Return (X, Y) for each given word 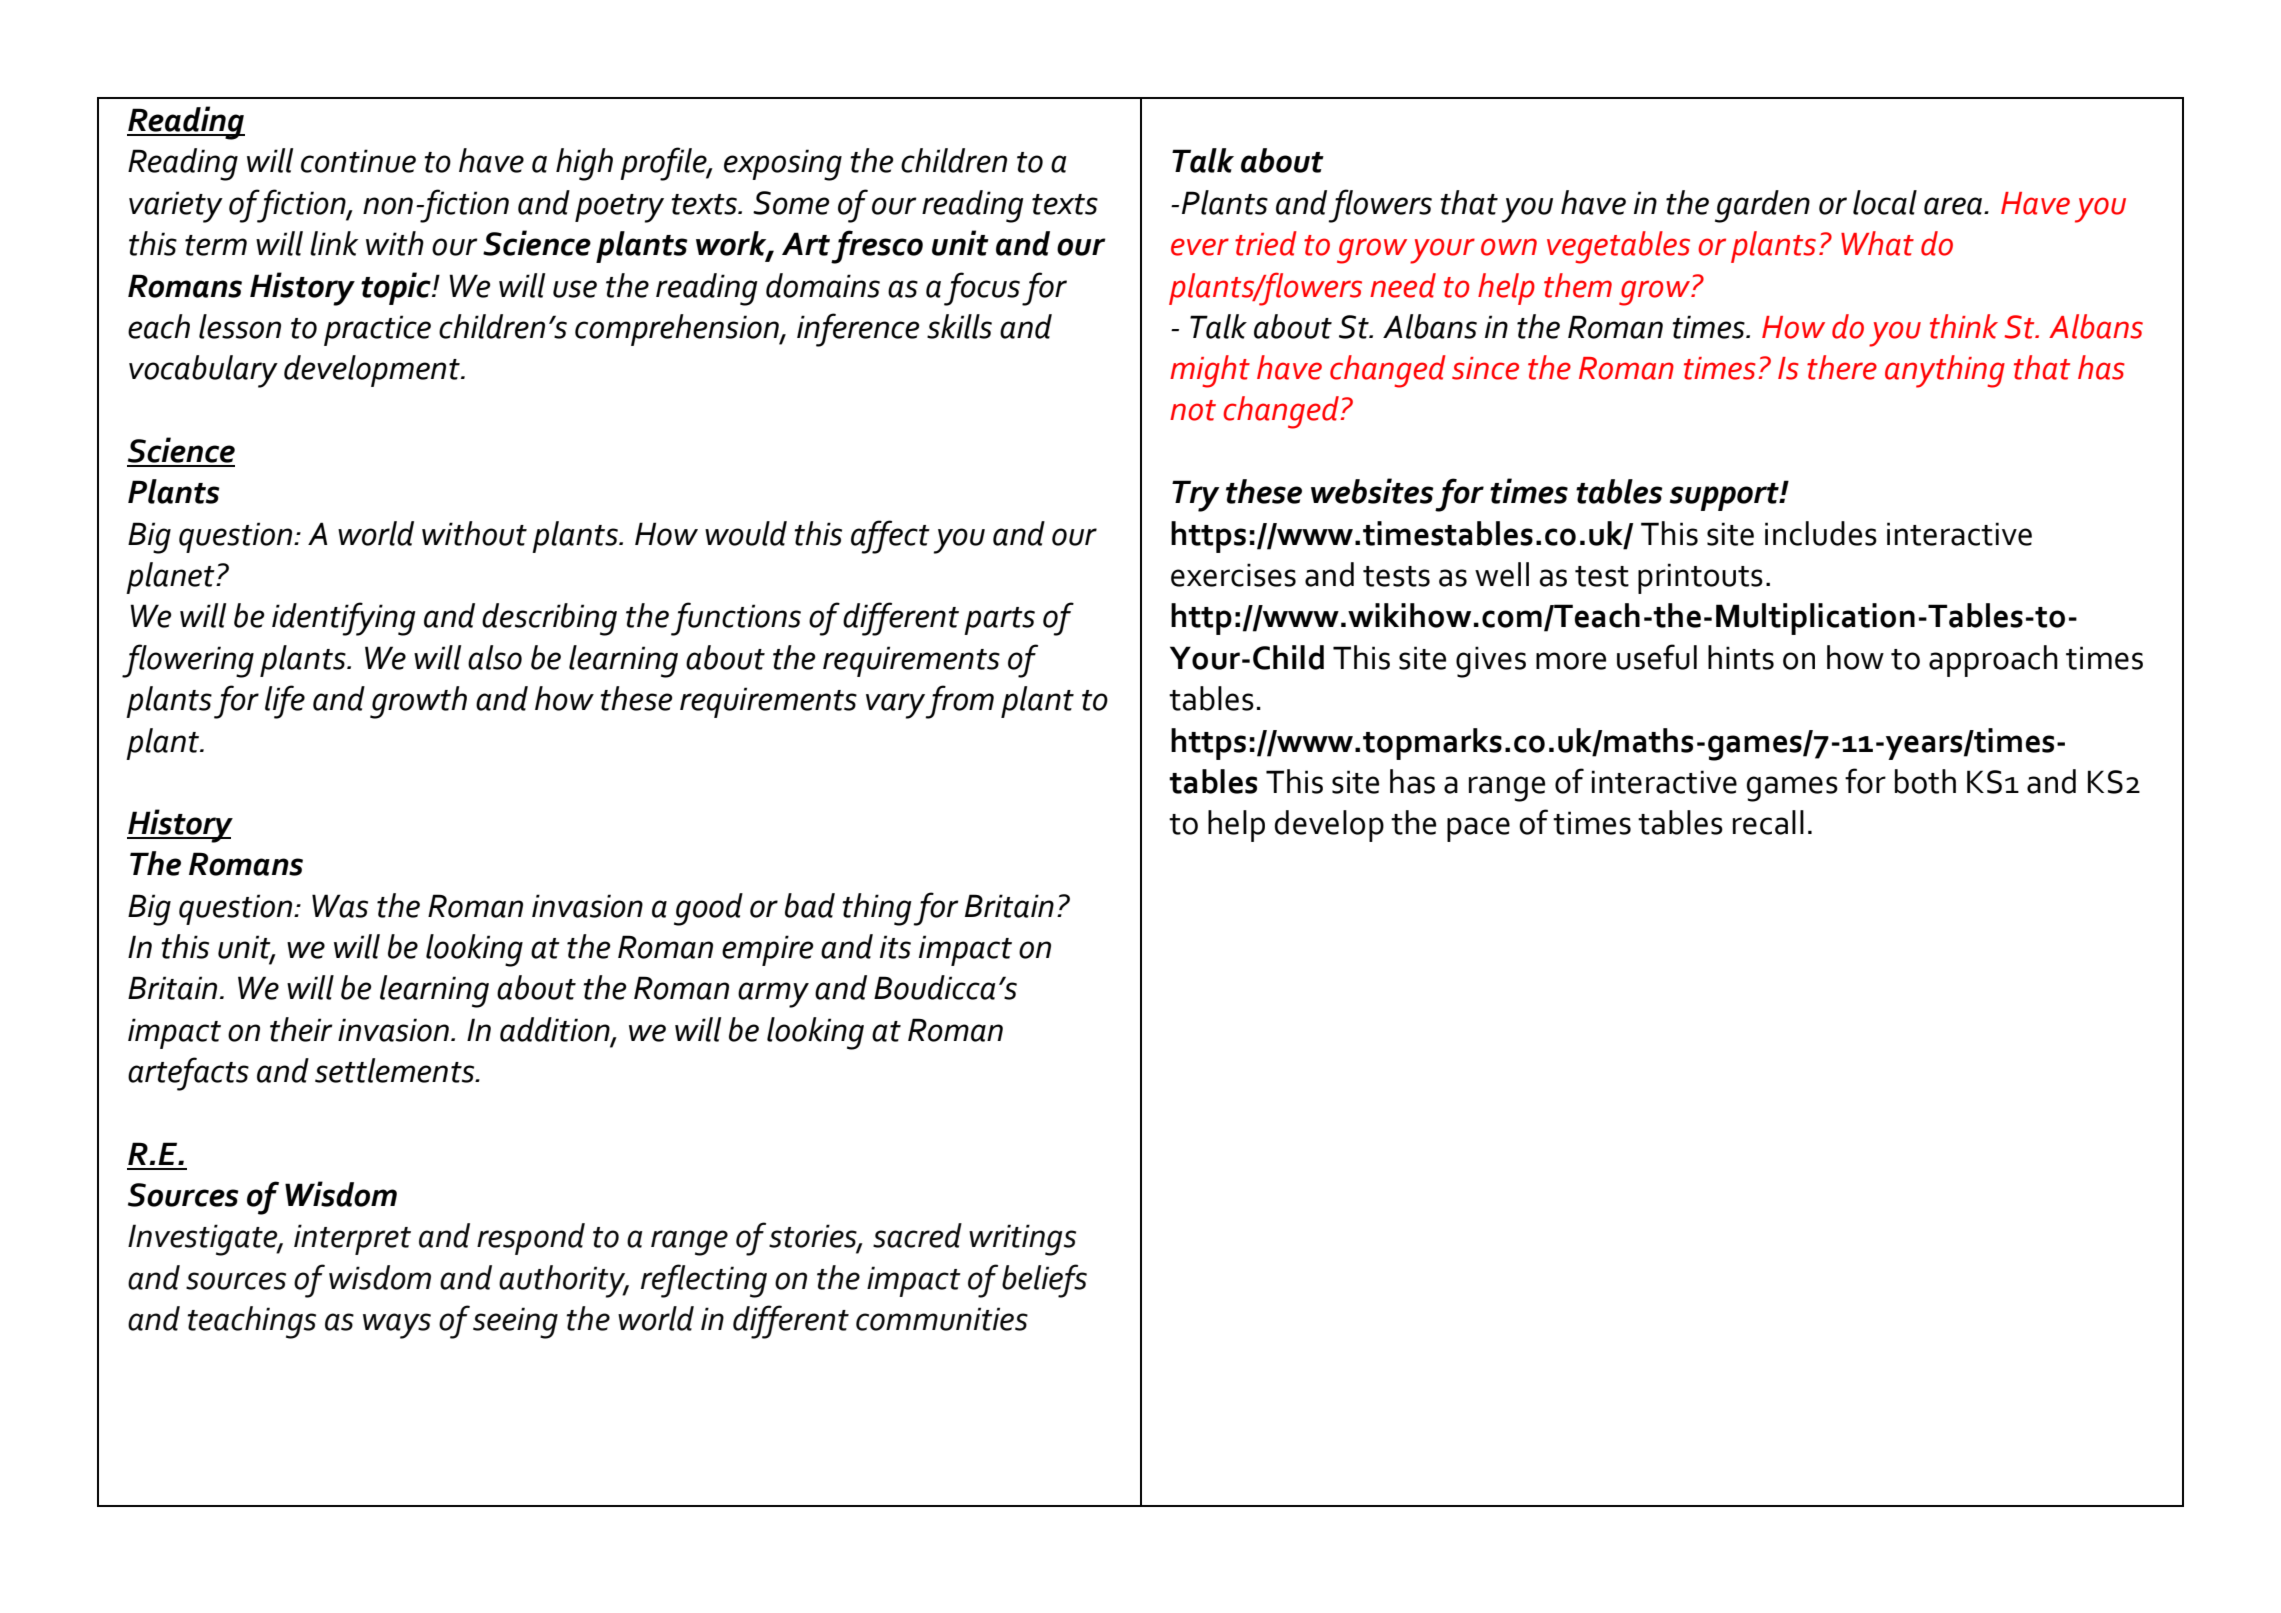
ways (397, 1326)
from (959, 702)
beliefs (1044, 1281)
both (1925, 781)
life (285, 702)
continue (358, 161)
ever (1200, 247)
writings (1022, 1240)
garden (1762, 206)
